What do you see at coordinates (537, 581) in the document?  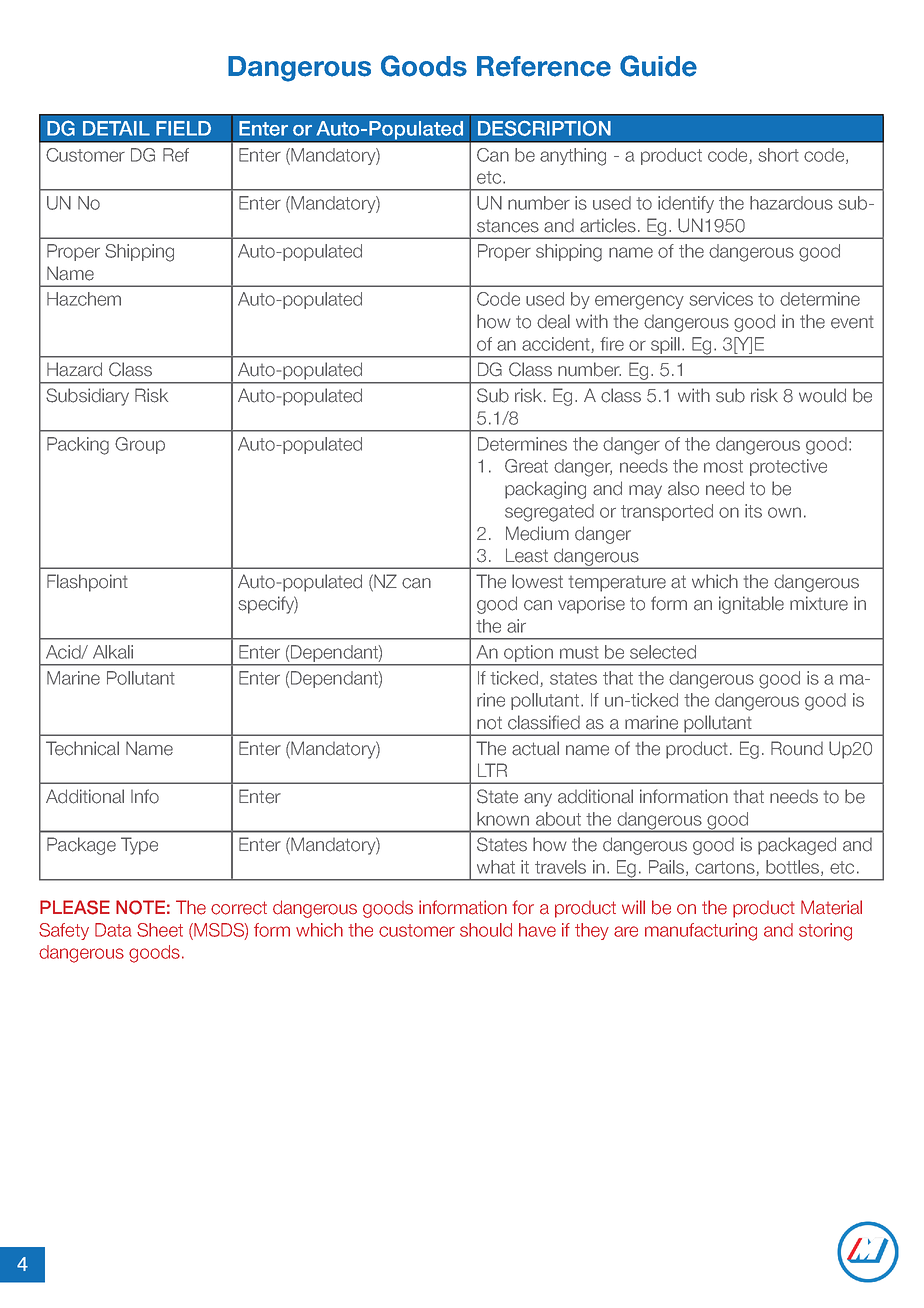 I see `lowest` at bounding box center [537, 581].
